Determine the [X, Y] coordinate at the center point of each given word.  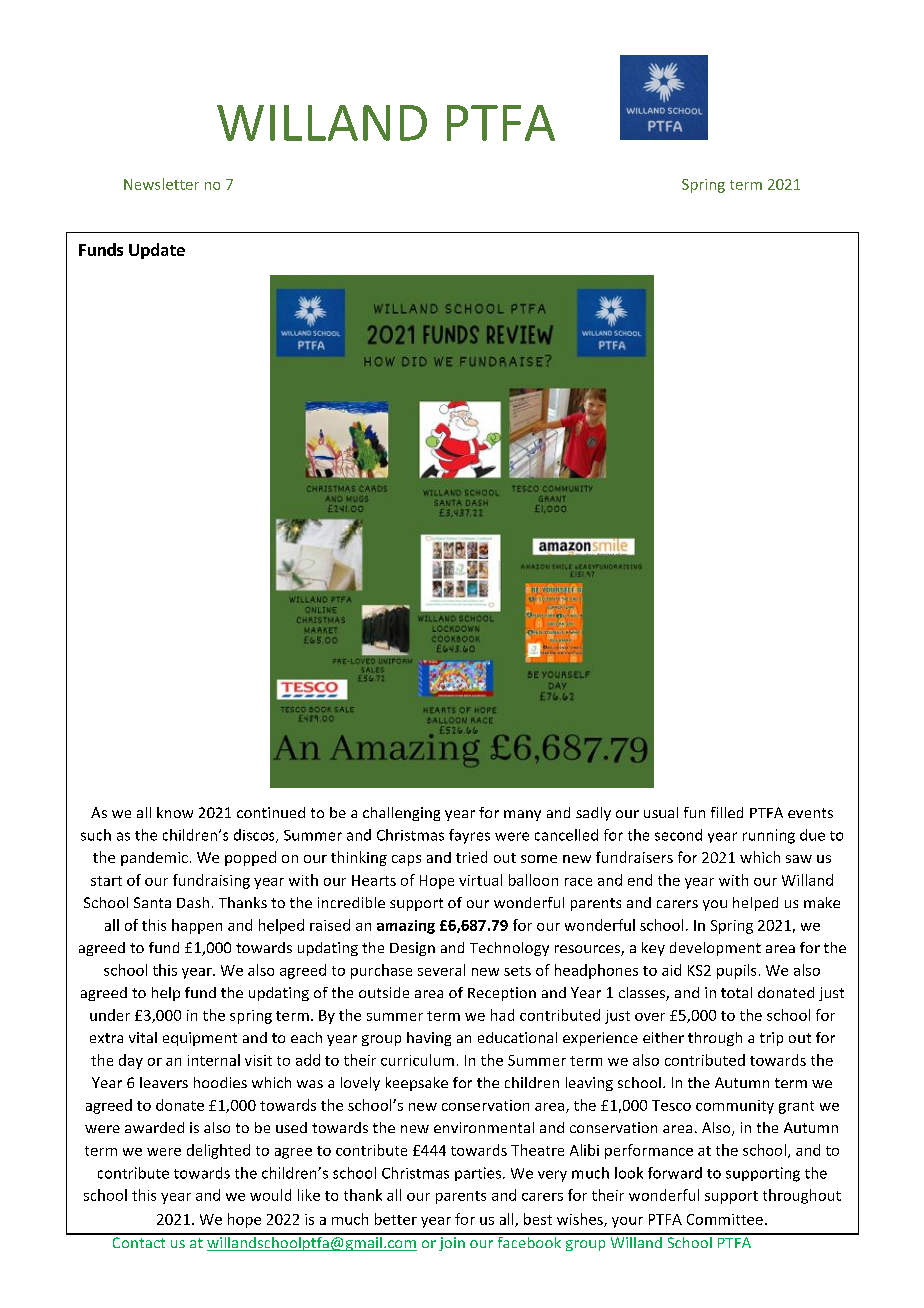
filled [727, 812]
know [175, 812]
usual [661, 812]
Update [157, 251]
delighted [218, 1151]
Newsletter [161, 184]
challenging [401, 814]
